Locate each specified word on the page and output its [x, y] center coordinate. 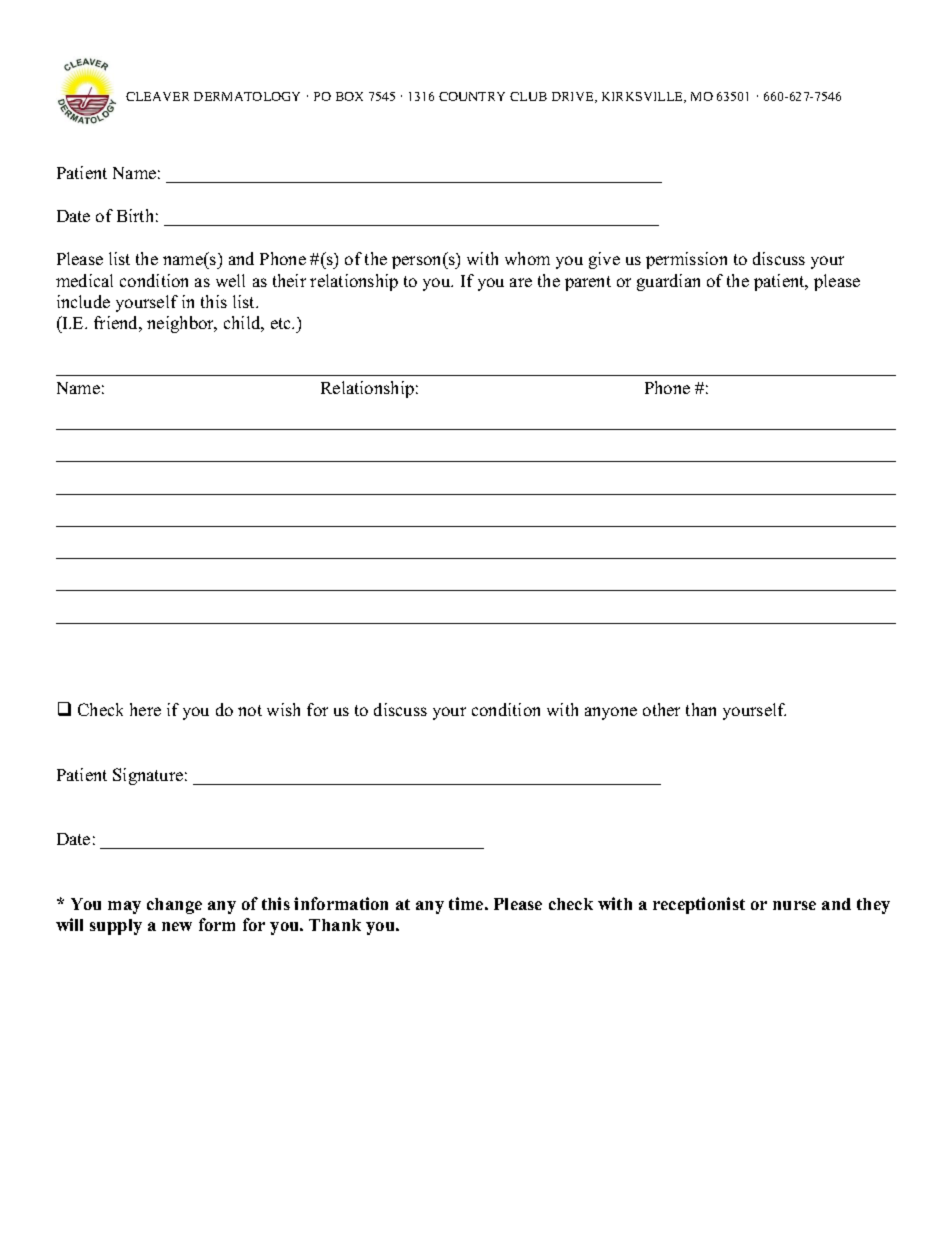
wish [283, 709]
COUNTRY [472, 96]
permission [686, 260]
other [661, 709]
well [230, 280]
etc [282, 323]
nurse [794, 905]
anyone [611, 713]
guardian [668, 282]
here [145, 709]
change [174, 906]
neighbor [182, 324]
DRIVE [574, 97]
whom [527, 258]
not [250, 710]
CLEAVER [157, 96]
